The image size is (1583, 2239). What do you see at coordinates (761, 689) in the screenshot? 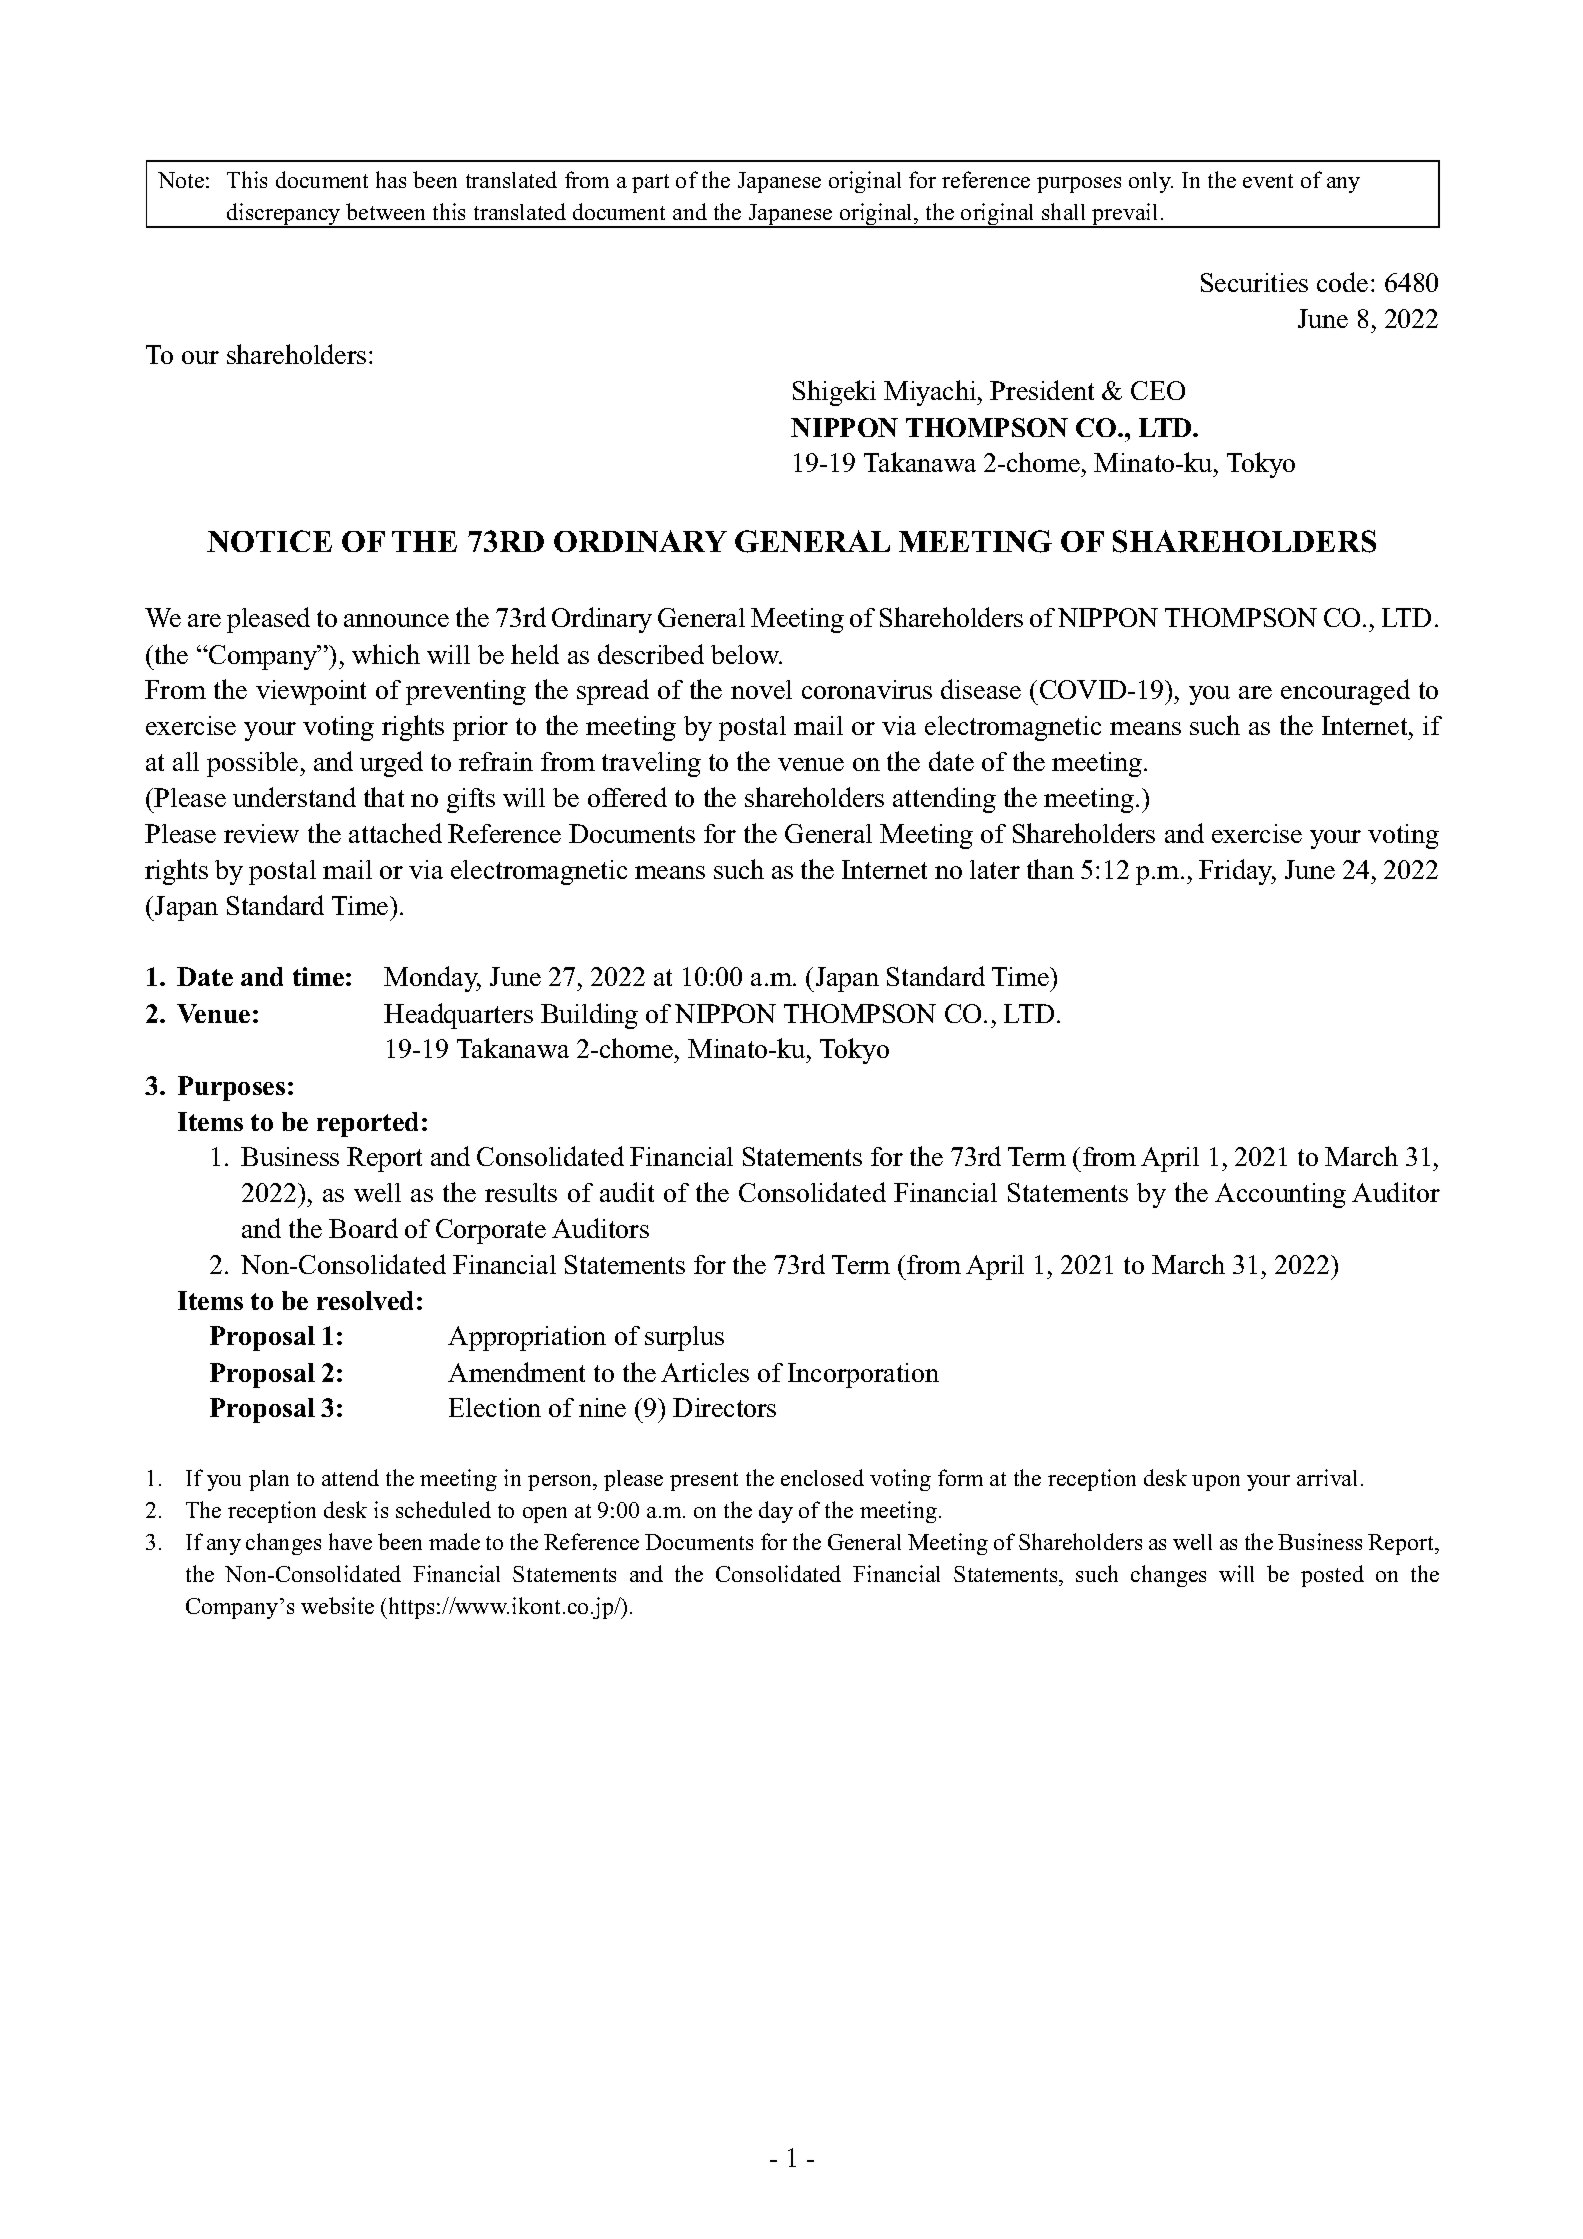
I see `novel` at bounding box center [761, 689].
